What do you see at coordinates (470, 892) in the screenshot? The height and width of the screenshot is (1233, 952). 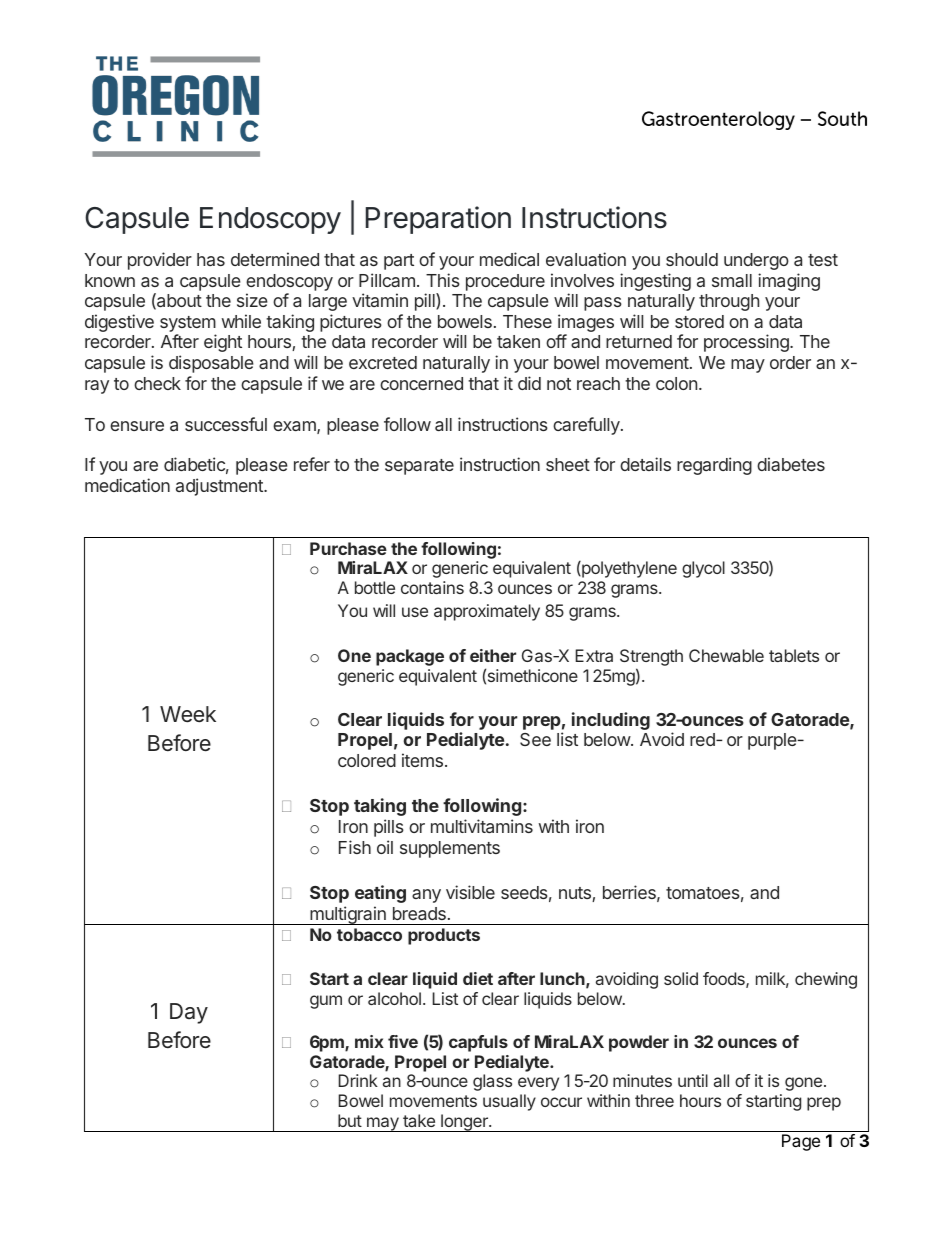 I see `visible` at bounding box center [470, 892].
